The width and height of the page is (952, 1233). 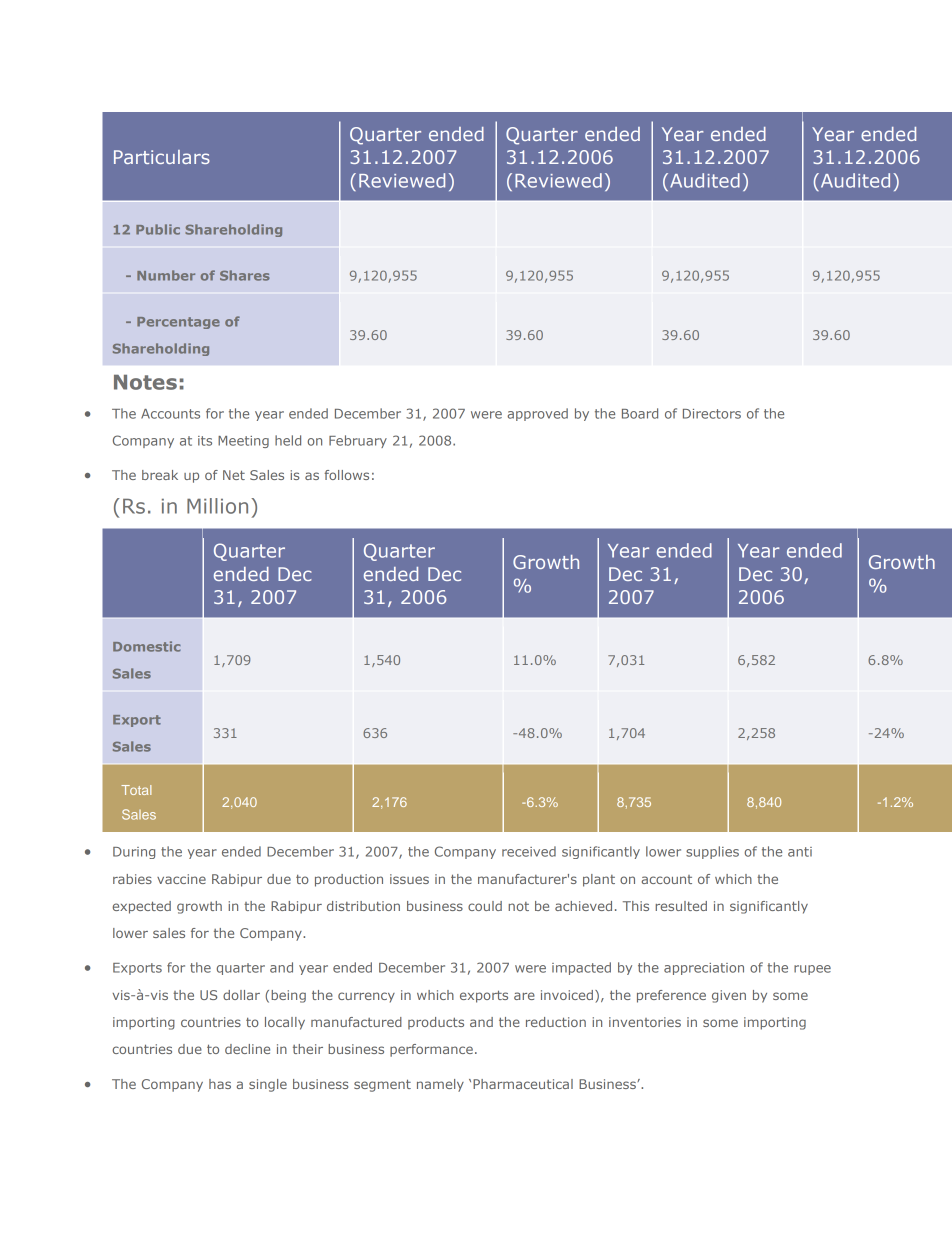 I want to click on performance, so click(x=431, y=1050).
